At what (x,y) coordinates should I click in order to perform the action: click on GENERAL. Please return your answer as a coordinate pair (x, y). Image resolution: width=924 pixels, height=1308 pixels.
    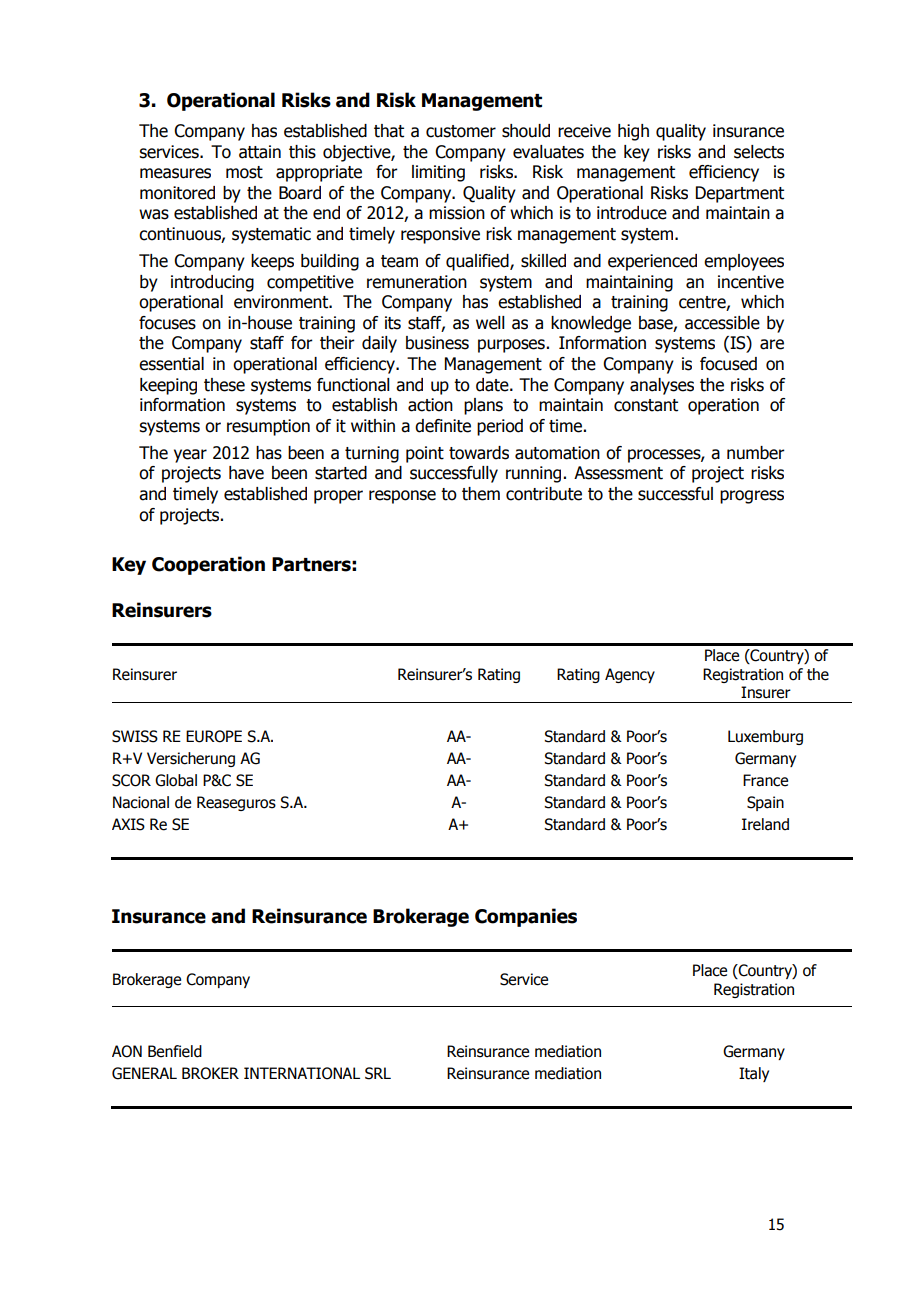
    Looking at the image, I should click on (144, 1073).
